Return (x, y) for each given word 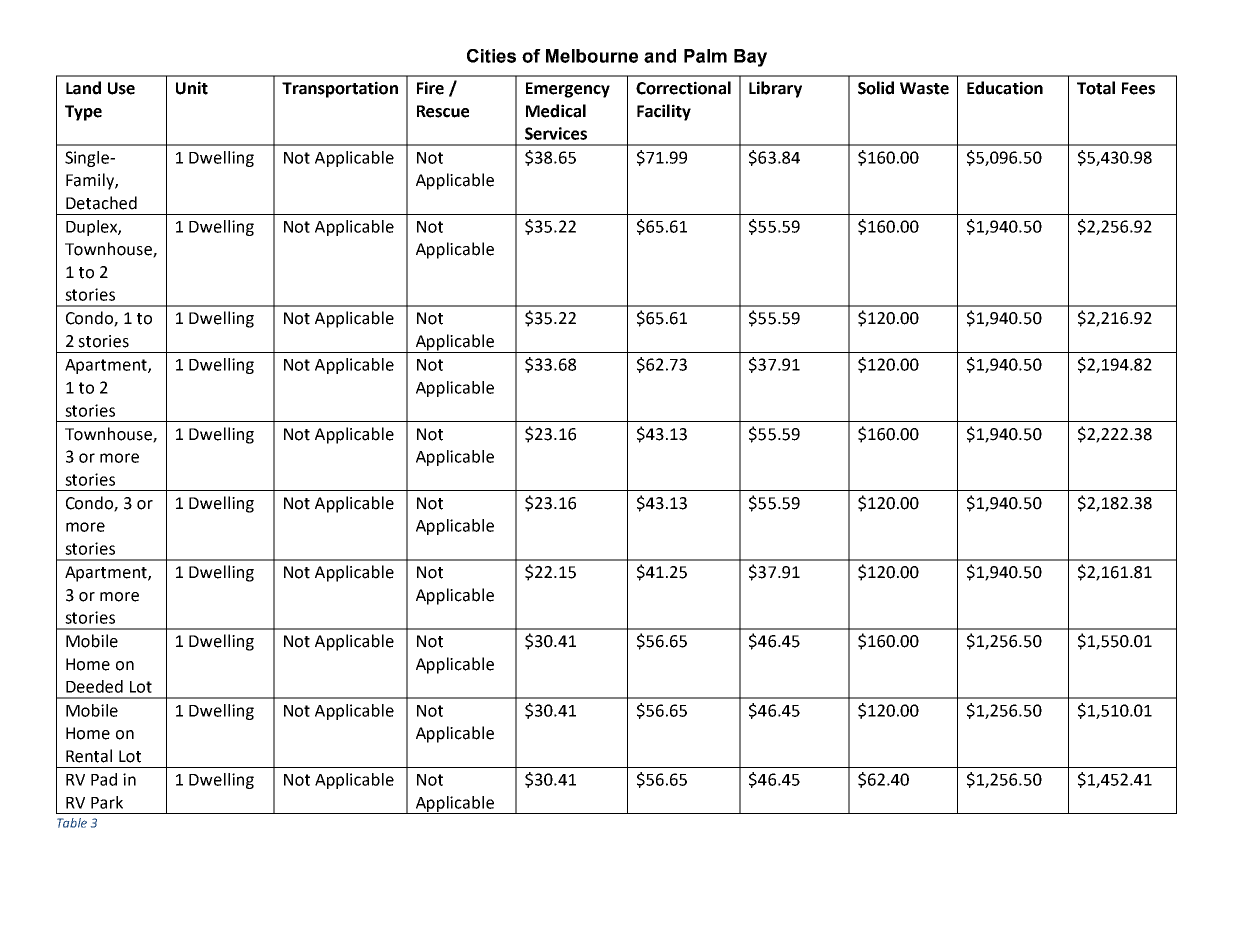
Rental (89, 756)
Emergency (568, 90)
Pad (104, 779)
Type (83, 113)
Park (107, 802)
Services (556, 133)
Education (1005, 88)
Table (72, 823)
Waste (924, 88)
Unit (192, 88)
